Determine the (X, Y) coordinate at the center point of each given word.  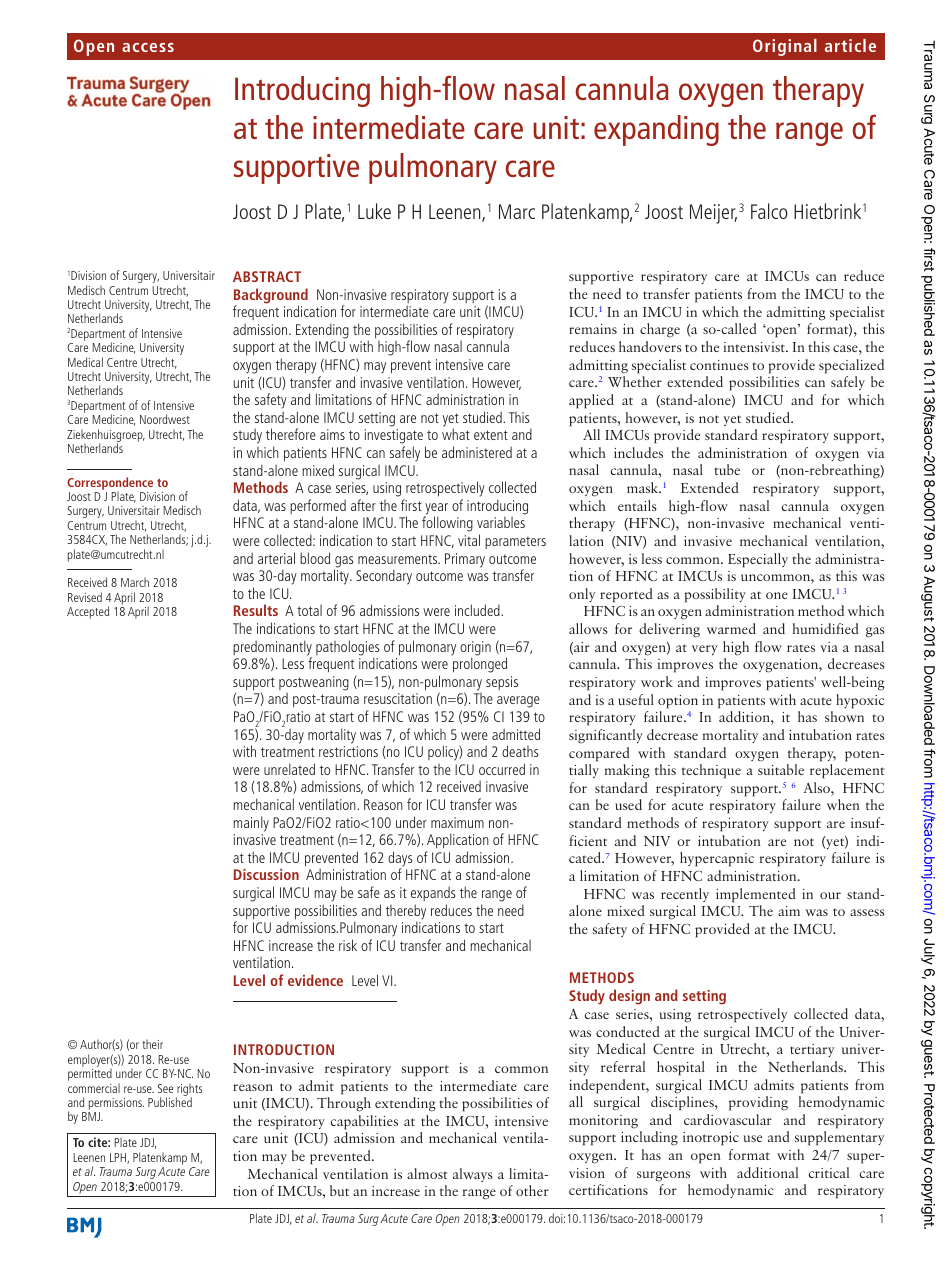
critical (829, 1172)
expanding (656, 130)
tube (727, 469)
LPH (119, 1158)
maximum (457, 822)
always (473, 1175)
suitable (781, 769)
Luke (374, 211)
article (850, 45)
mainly (251, 824)
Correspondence (110, 484)
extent (491, 435)
